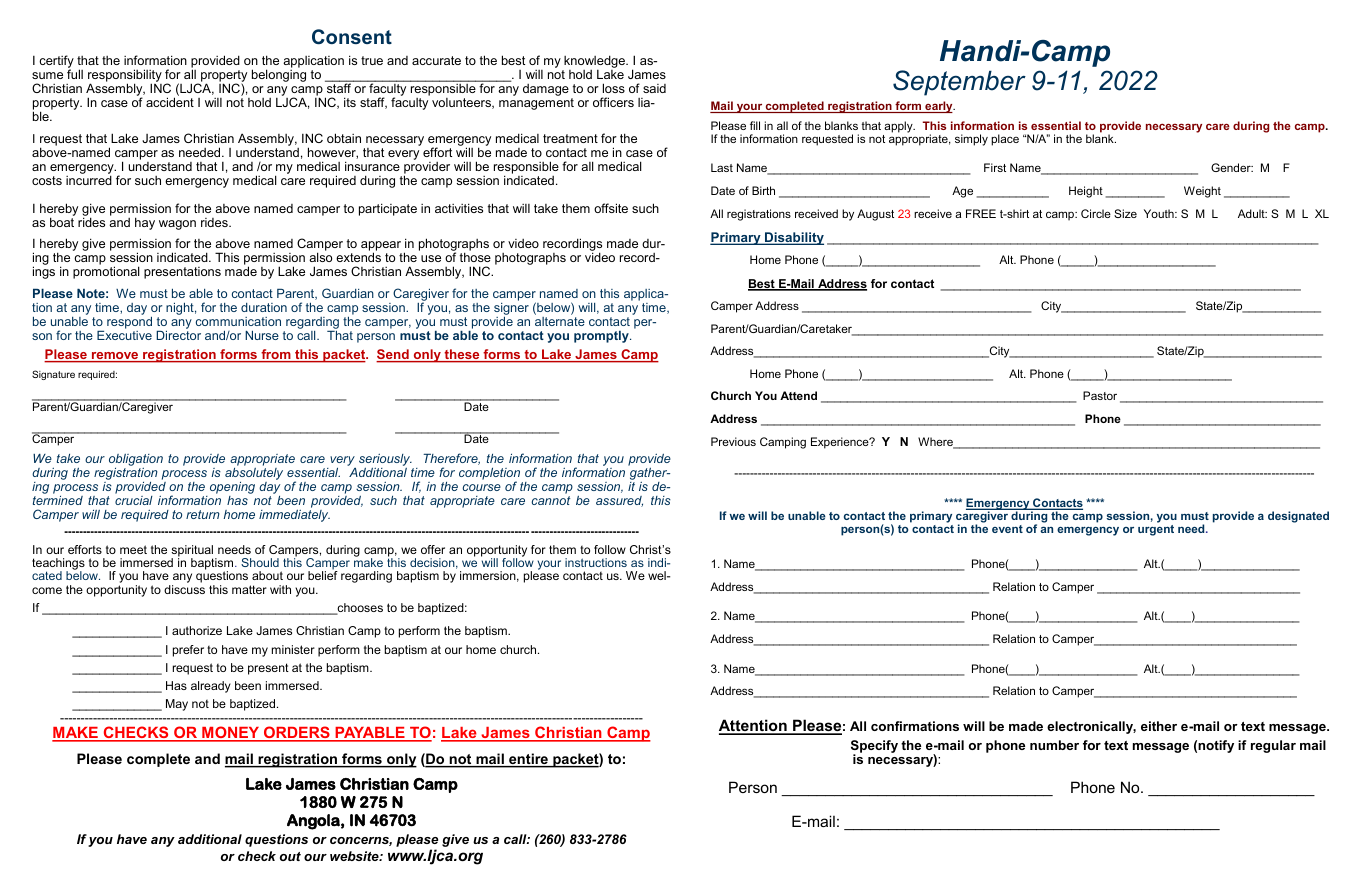 The width and height of the screenshot is (1372, 887). What do you see at coordinates (594, 63) in the screenshot?
I see `knowledge` at bounding box center [594, 63].
